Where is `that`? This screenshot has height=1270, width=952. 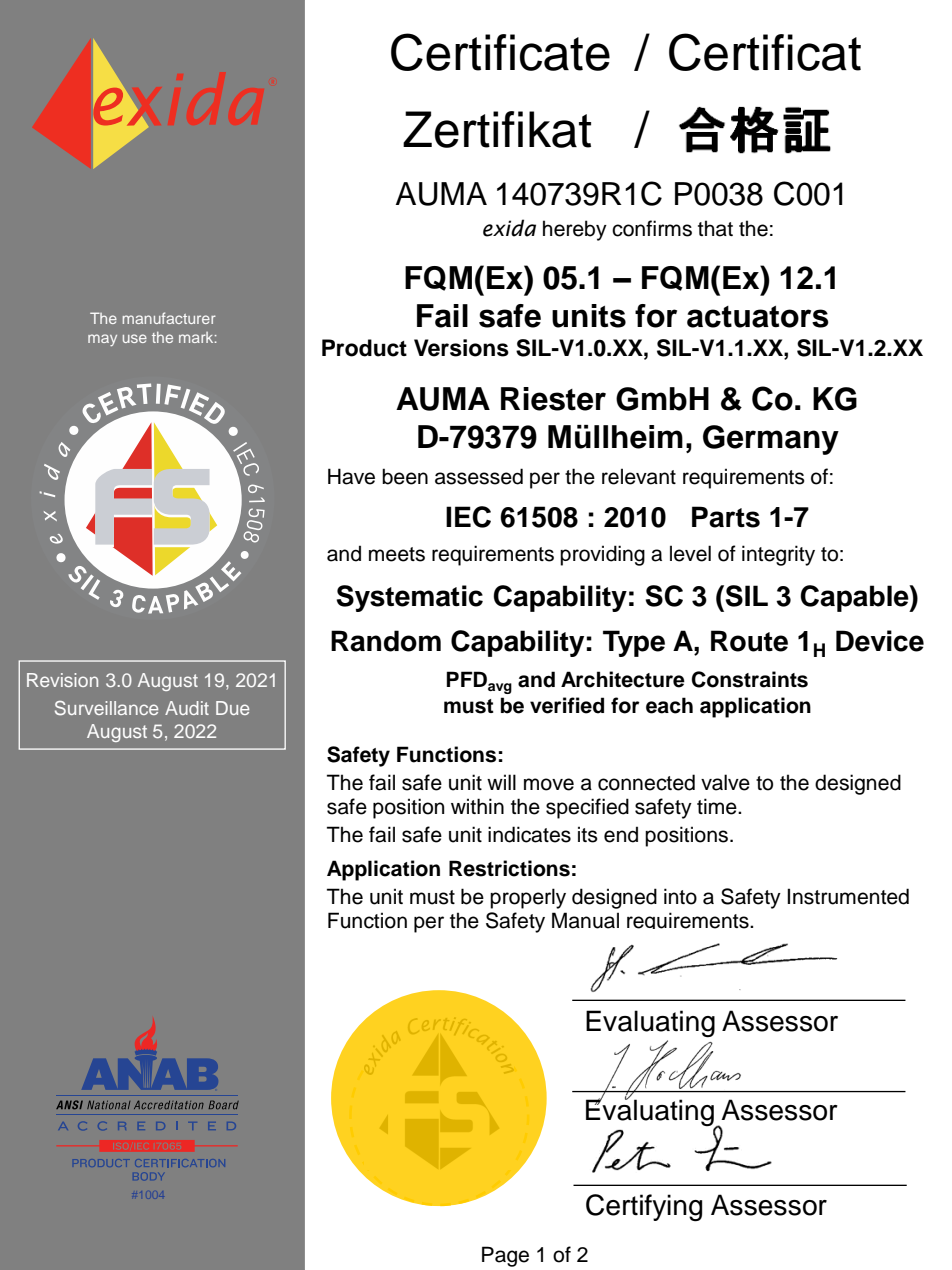
that is located at coordinates (715, 228).
